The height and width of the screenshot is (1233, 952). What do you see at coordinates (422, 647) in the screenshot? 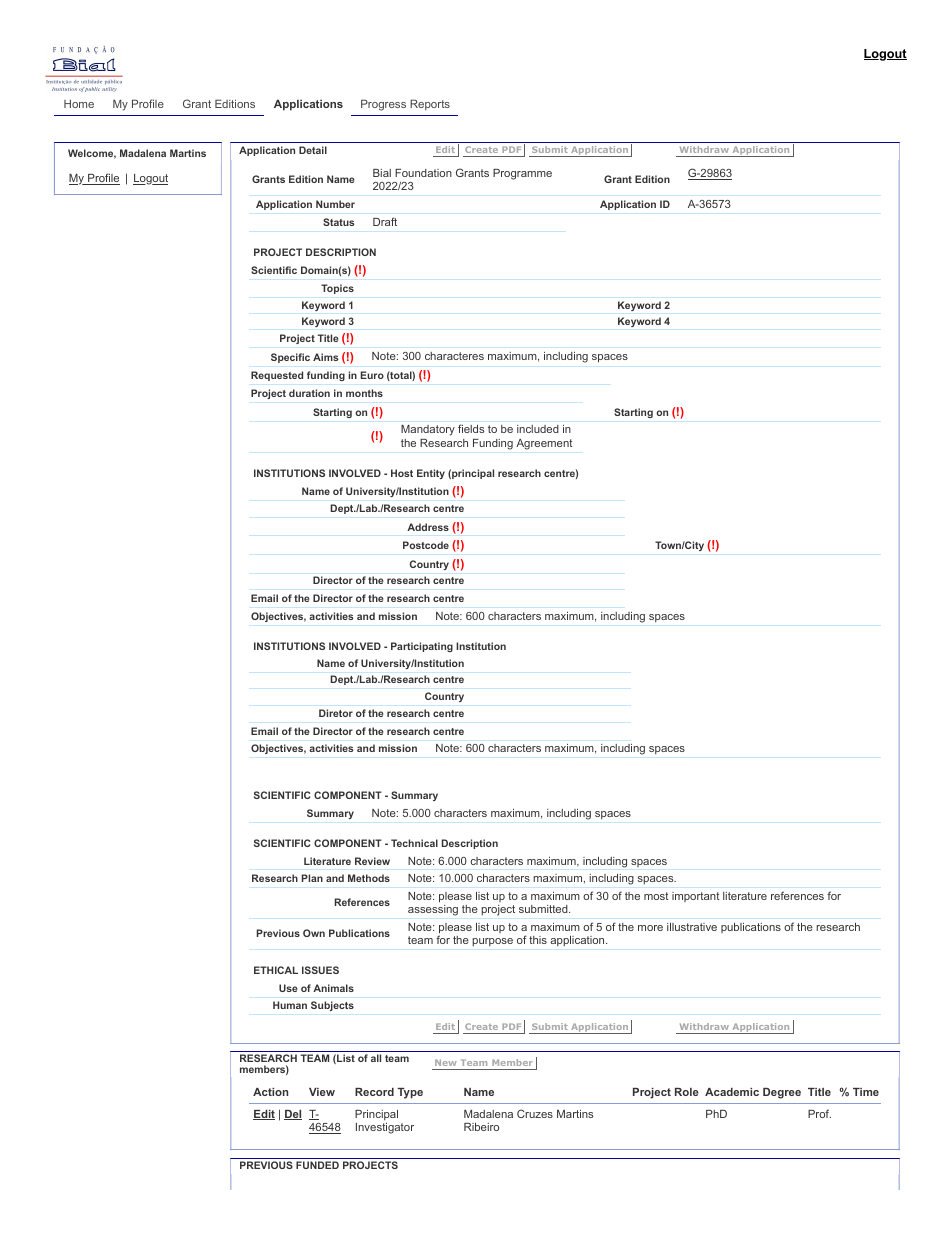
I see `Participating` at bounding box center [422, 647].
